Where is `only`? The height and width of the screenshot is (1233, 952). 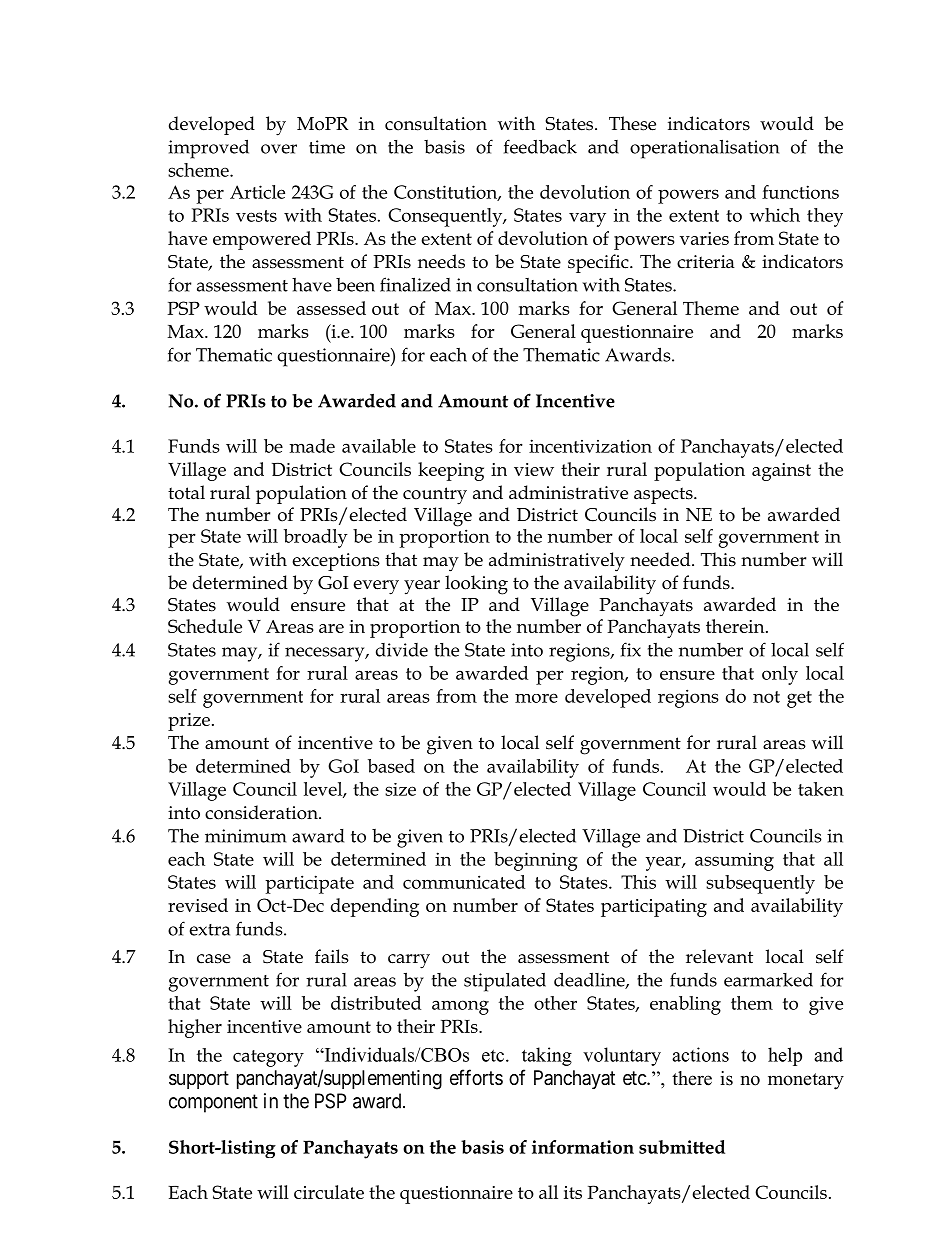
only is located at coordinates (780, 675).
